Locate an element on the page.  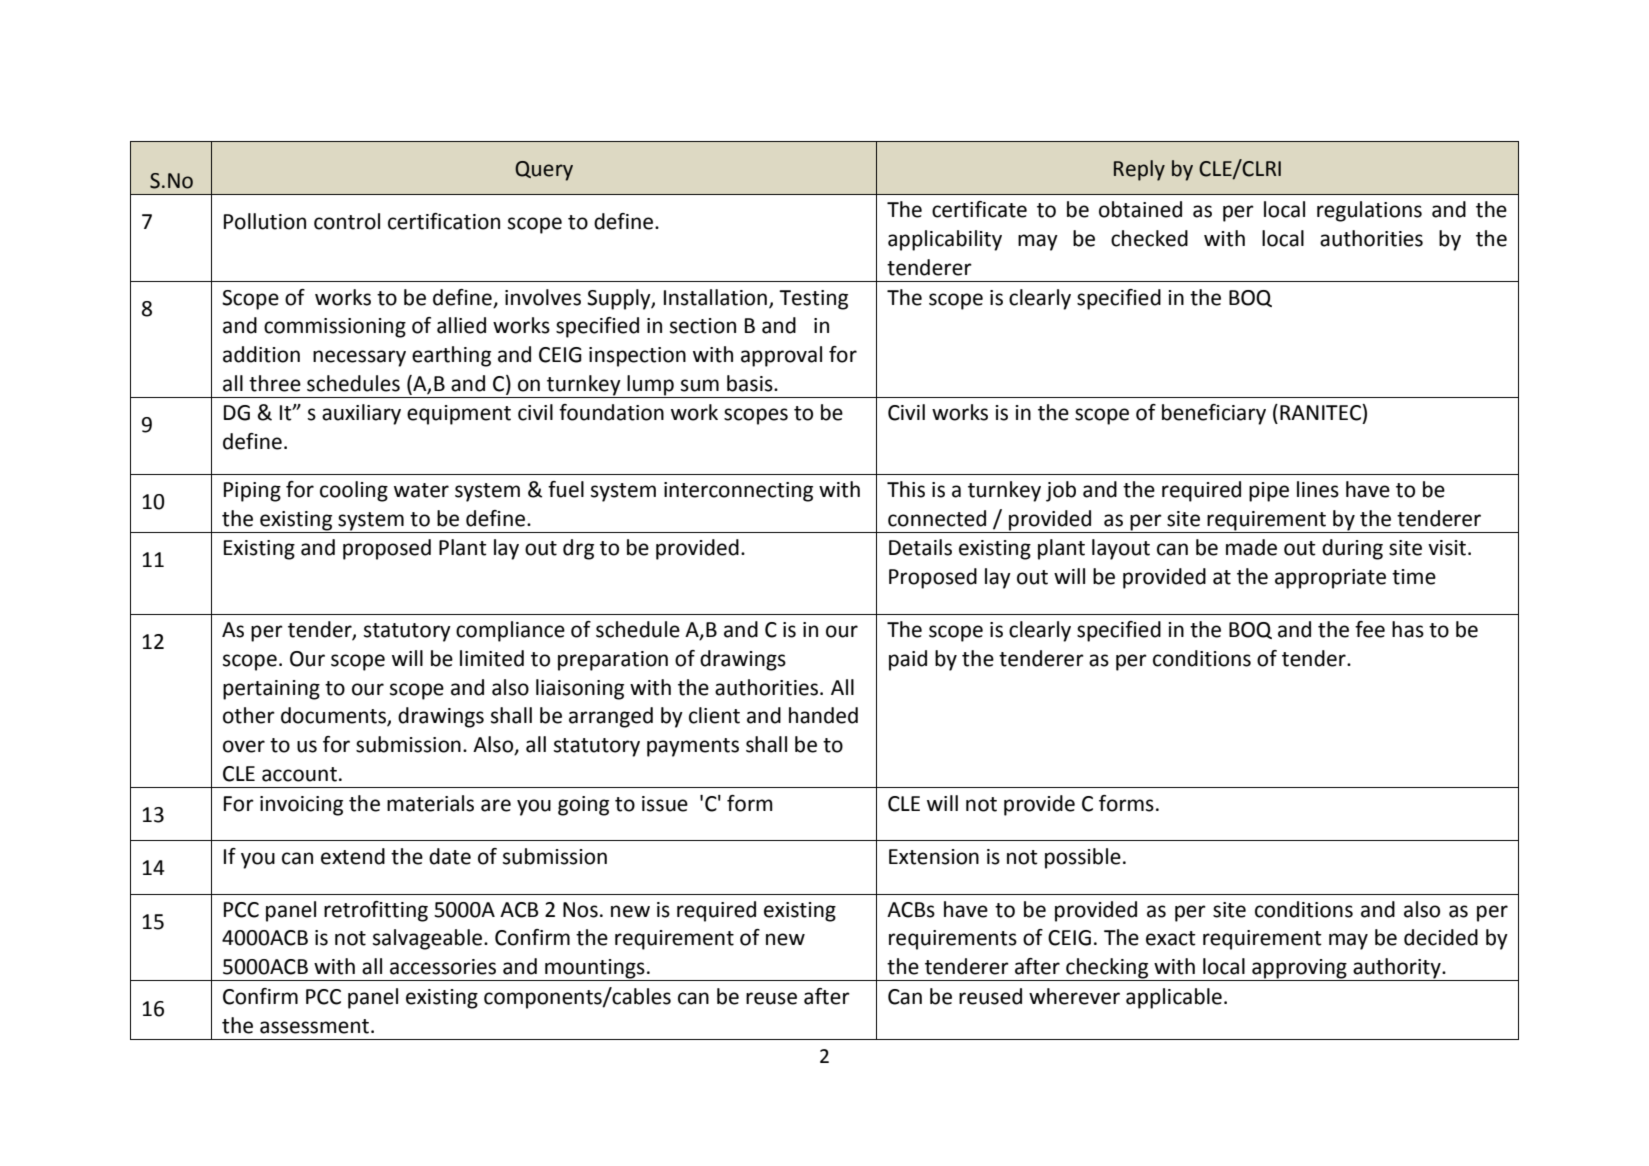
regulations is located at coordinates (1369, 211).
